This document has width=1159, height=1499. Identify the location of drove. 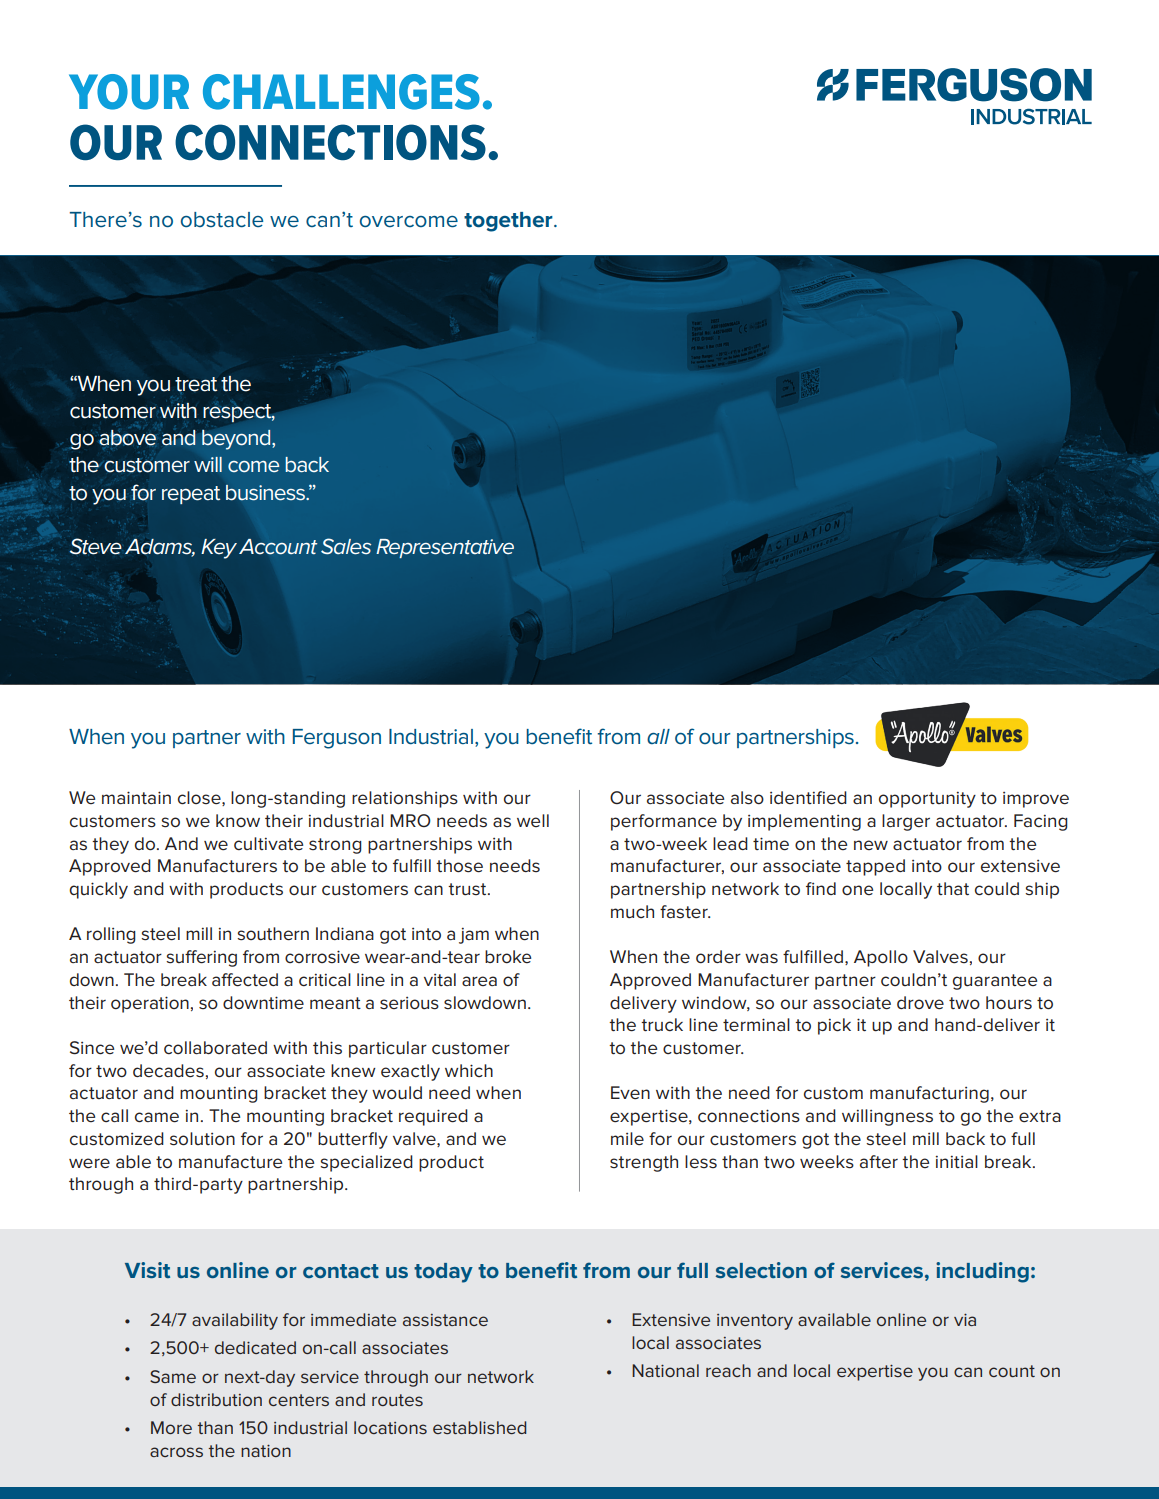
(920, 1002).
